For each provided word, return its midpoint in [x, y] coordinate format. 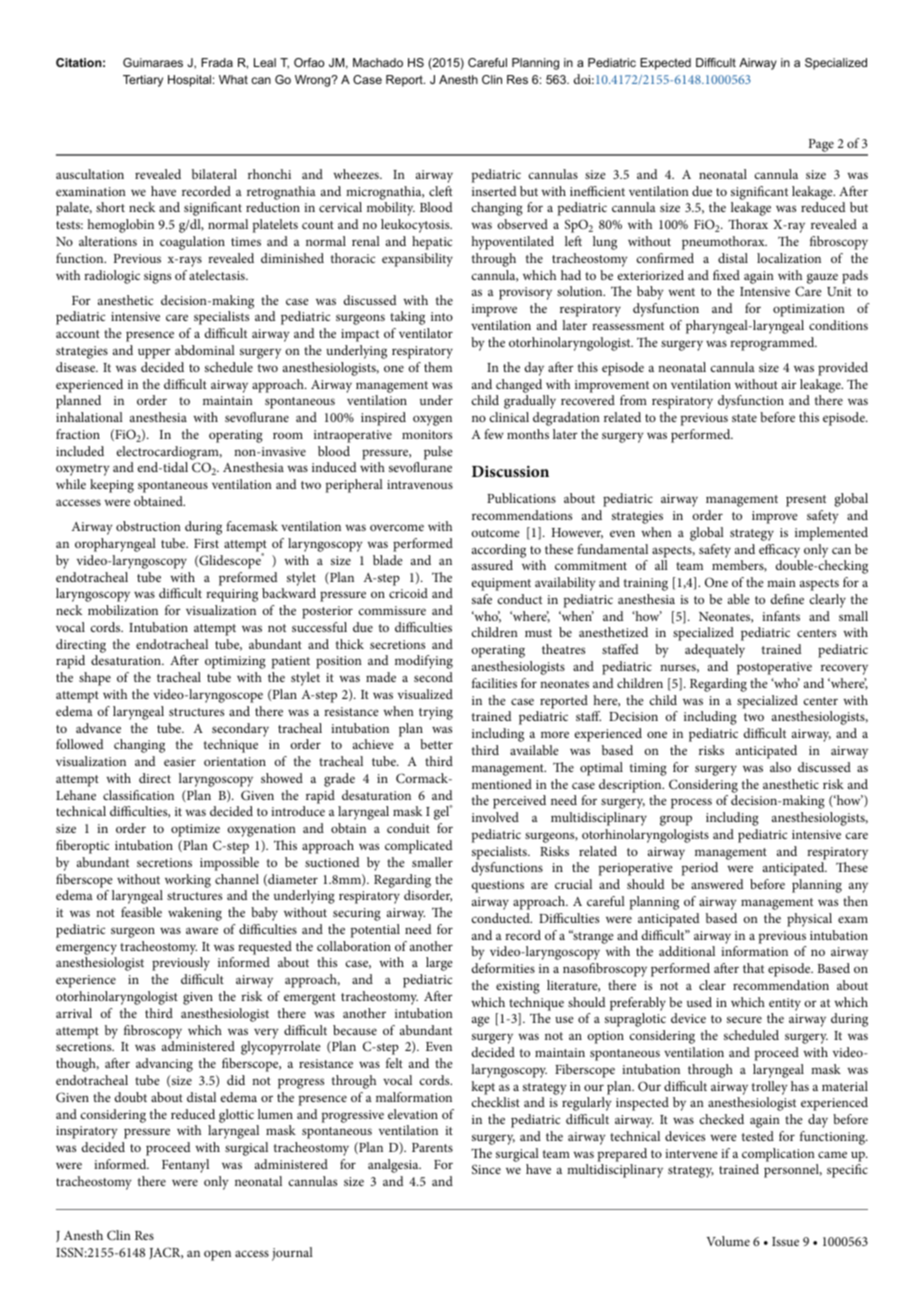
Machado [378, 62]
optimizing [235, 662]
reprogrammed [773, 344]
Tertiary [143, 81]
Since [486, 1169]
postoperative [774, 668]
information [754, 951]
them [438, 367]
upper [154, 353]
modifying [424, 662]
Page [821, 147]
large [439, 964]
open [217, 1255]
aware [202, 930]
